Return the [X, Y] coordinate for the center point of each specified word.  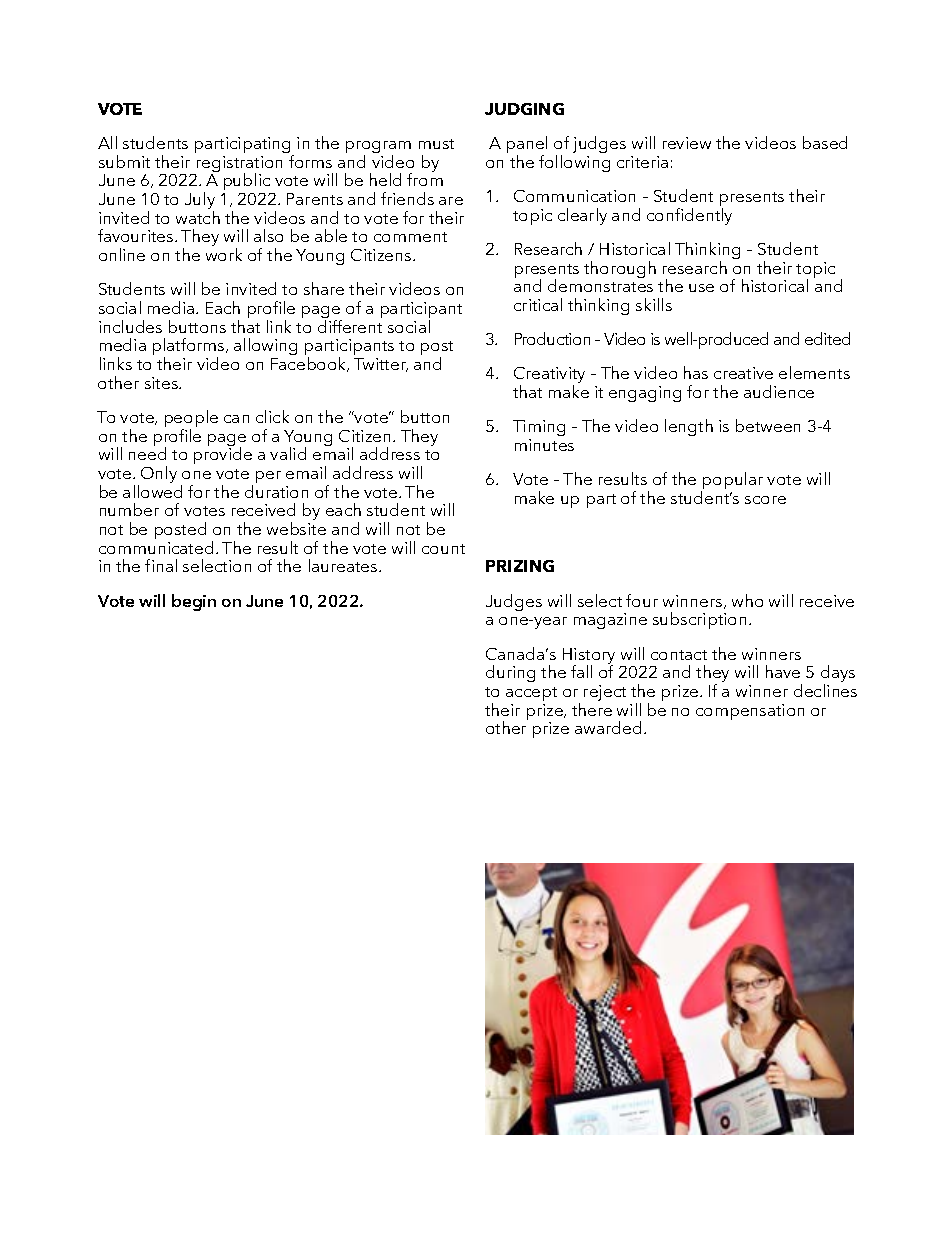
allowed [152, 491]
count [443, 549]
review [687, 143]
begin [194, 602]
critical [538, 304]
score [765, 500]
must [436, 144]
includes [130, 326]
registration [238, 165]
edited [827, 338]
